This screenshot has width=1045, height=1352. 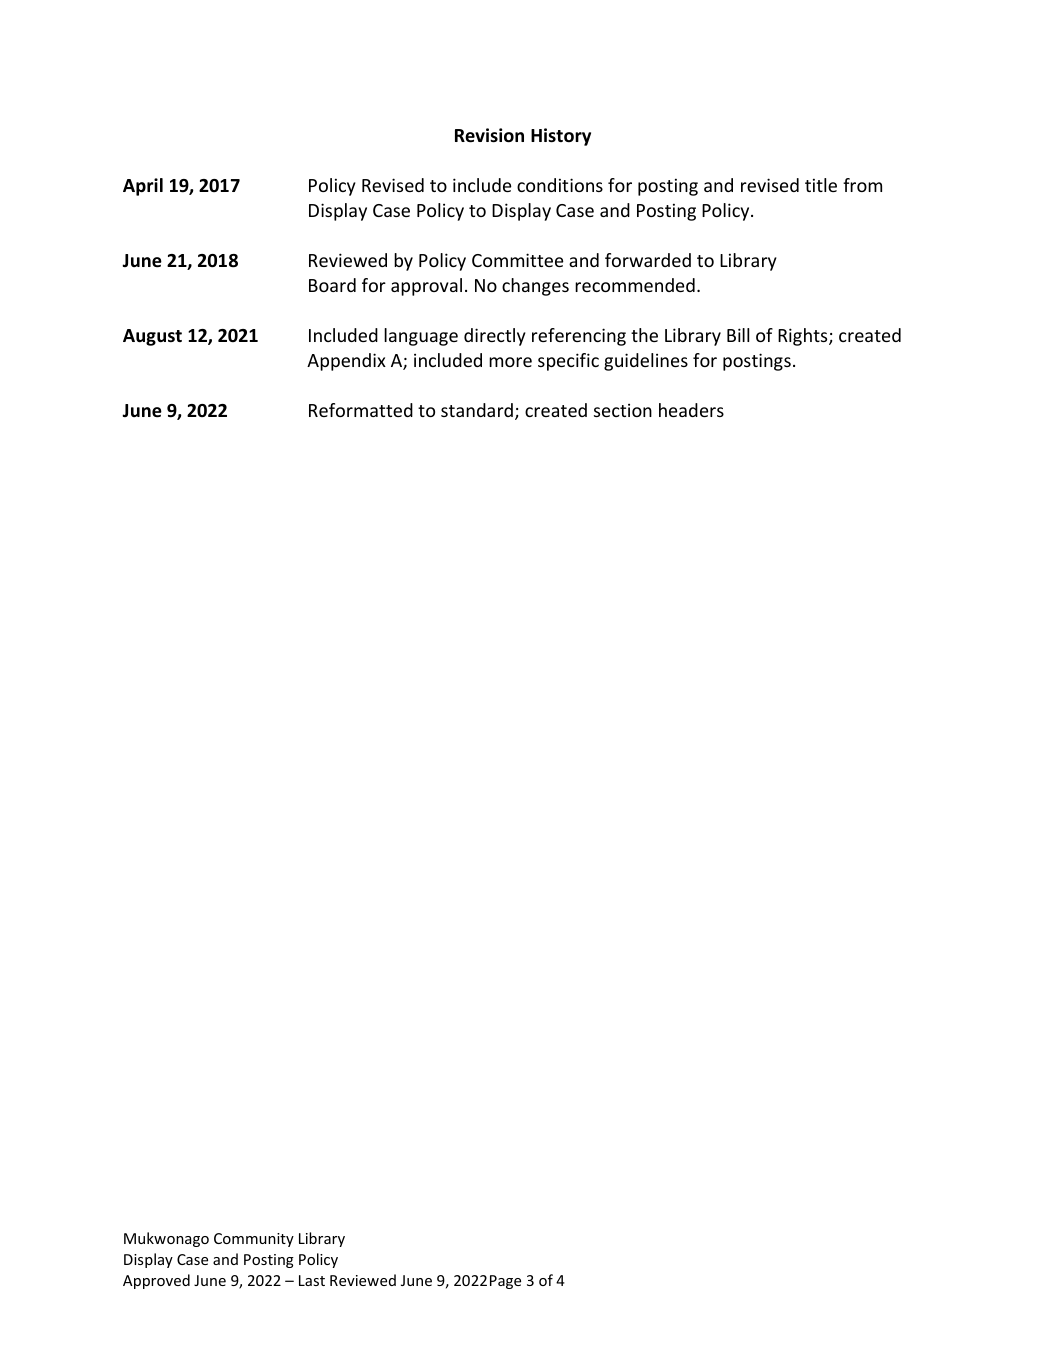 I want to click on standard, so click(x=477, y=410).
